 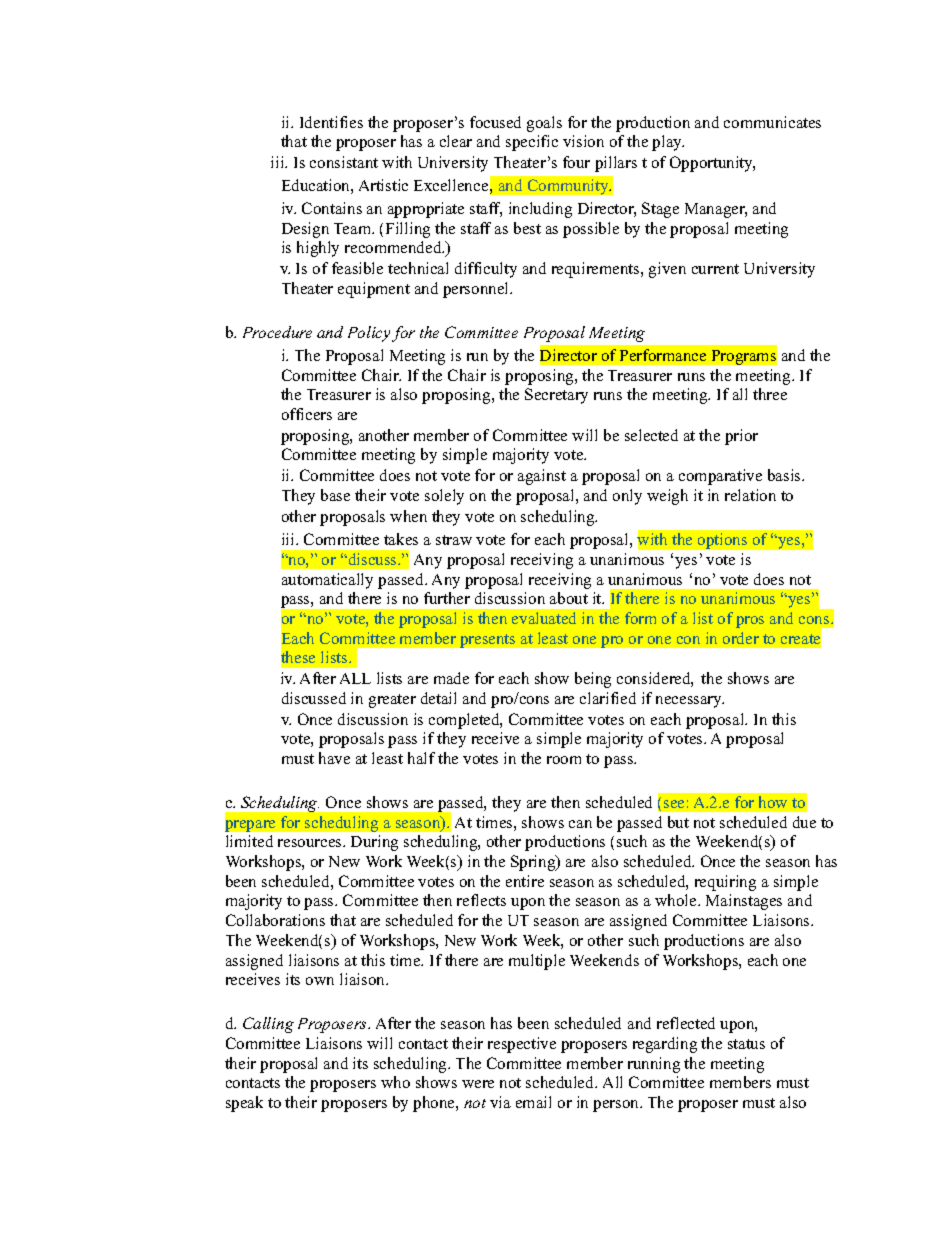 What do you see at coordinates (542, 477) in the page?
I see `against` at bounding box center [542, 477].
